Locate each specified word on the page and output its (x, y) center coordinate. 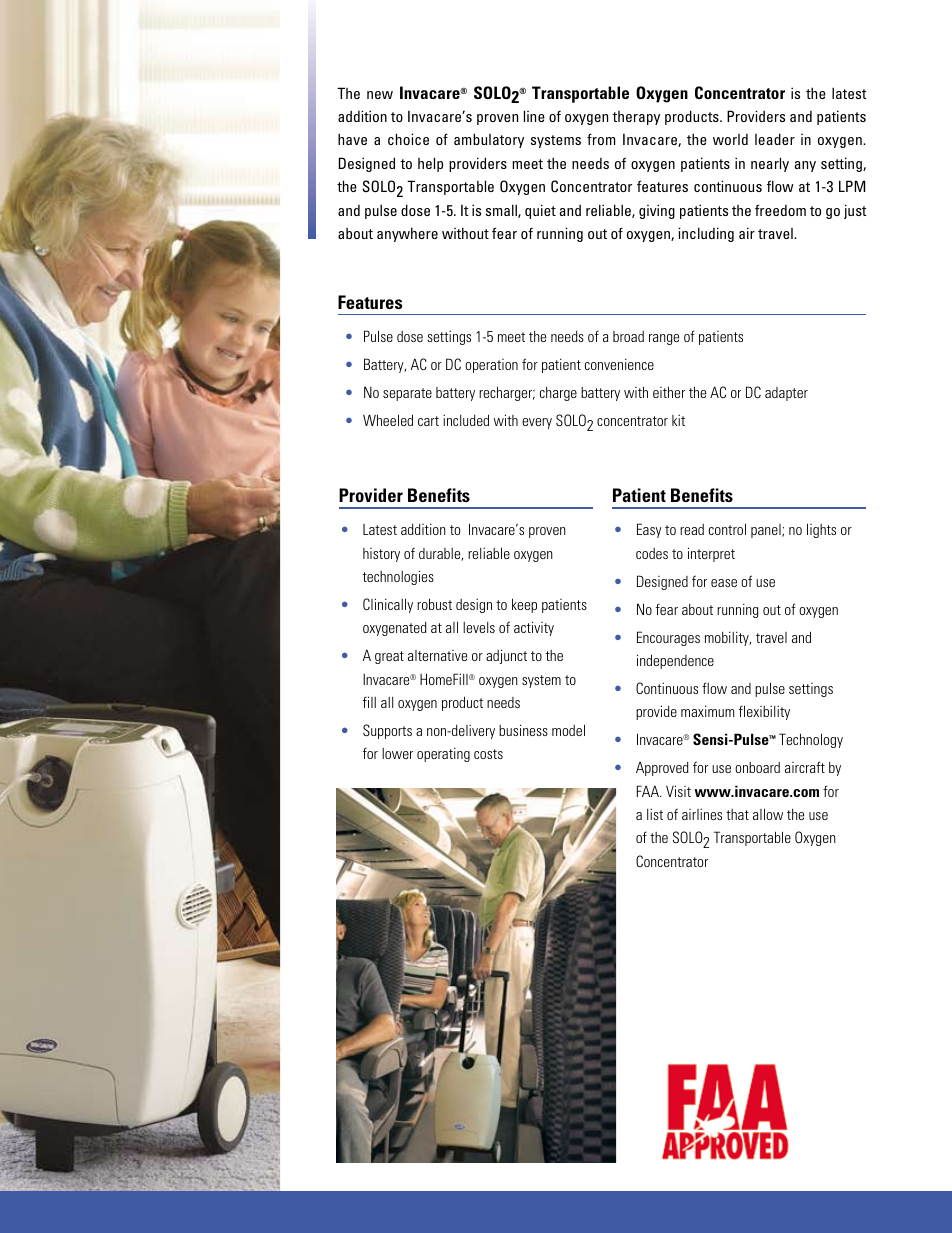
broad (628, 336)
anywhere (407, 234)
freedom (780, 210)
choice (408, 139)
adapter (786, 394)
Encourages (668, 638)
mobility (728, 638)
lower (397, 753)
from (601, 139)
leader (775, 139)
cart (428, 421)
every (537, 423)
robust (434, 604)
